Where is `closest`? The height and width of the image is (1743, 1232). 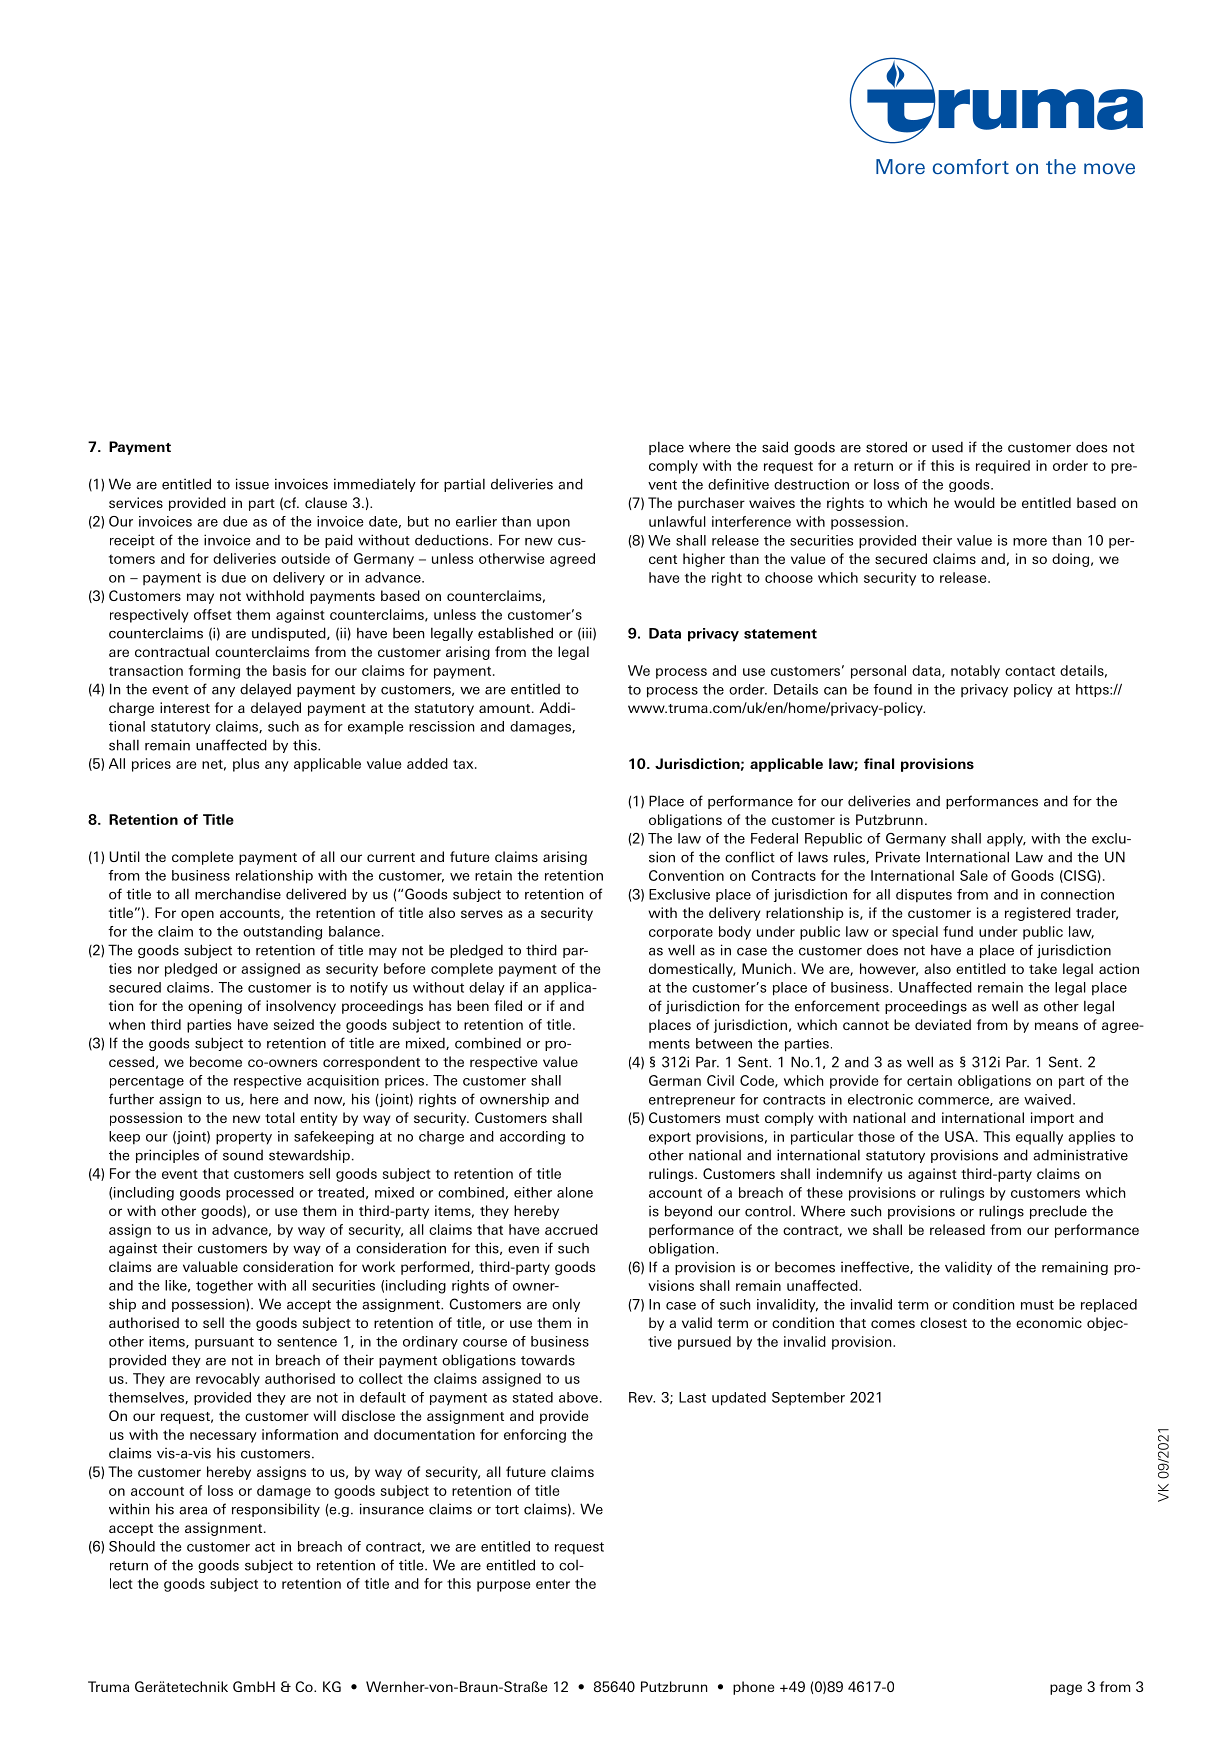 closest is located at coordinates (943, 1322).
